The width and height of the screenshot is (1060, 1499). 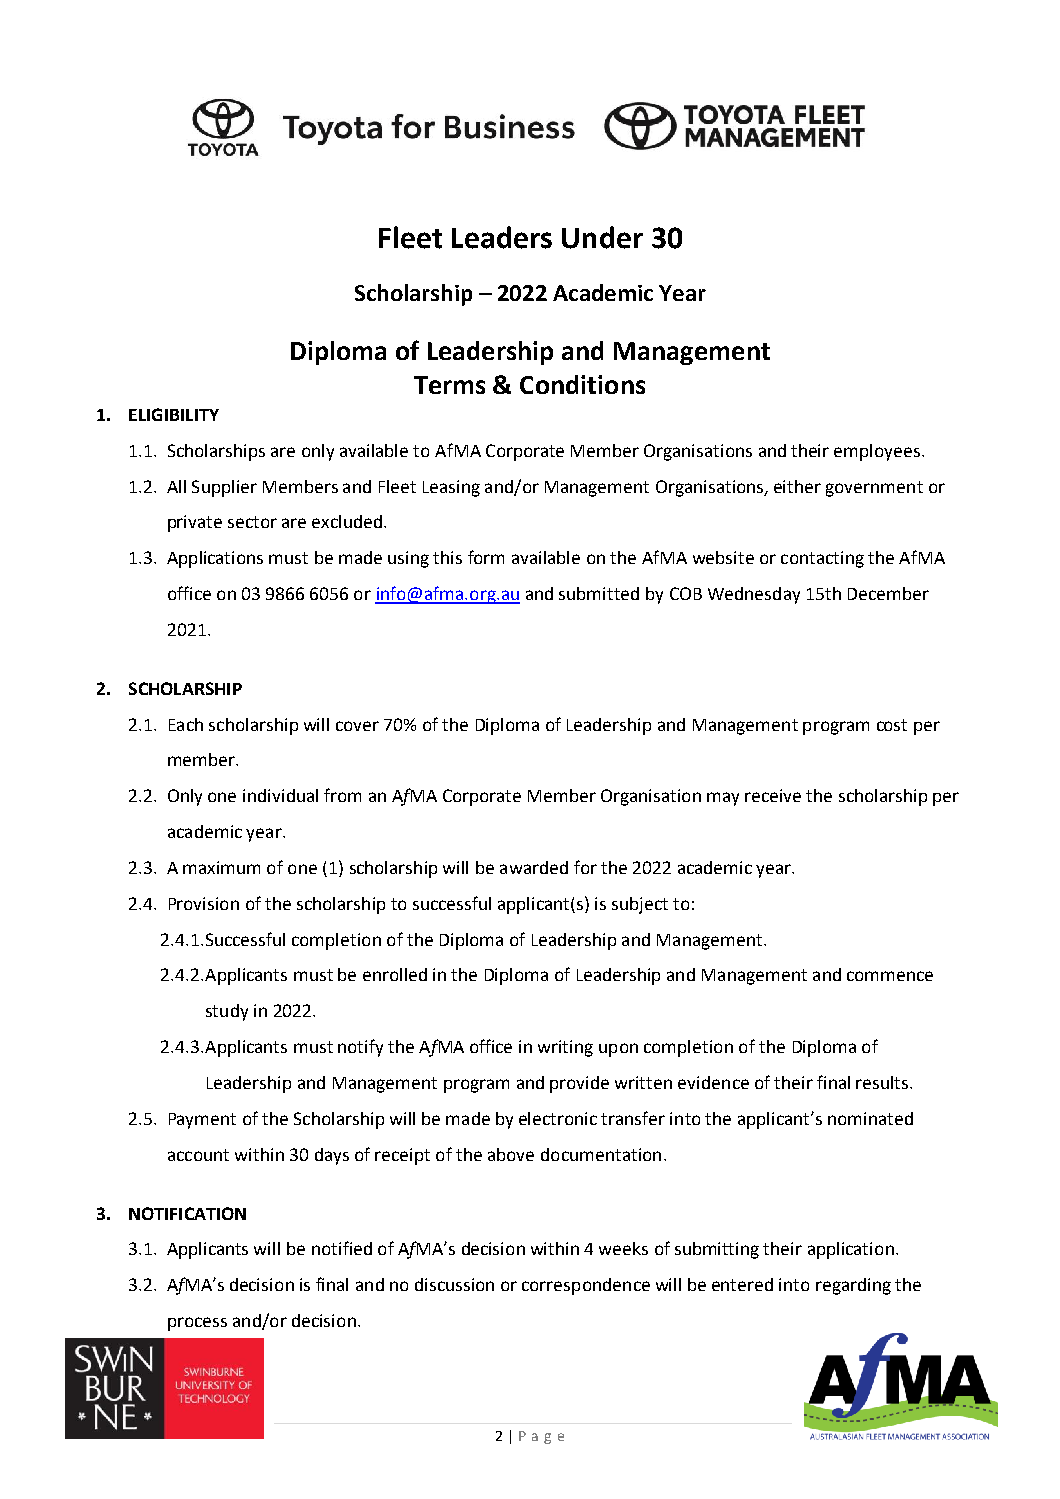 I want to click on form, so click(x=486, y=557).
